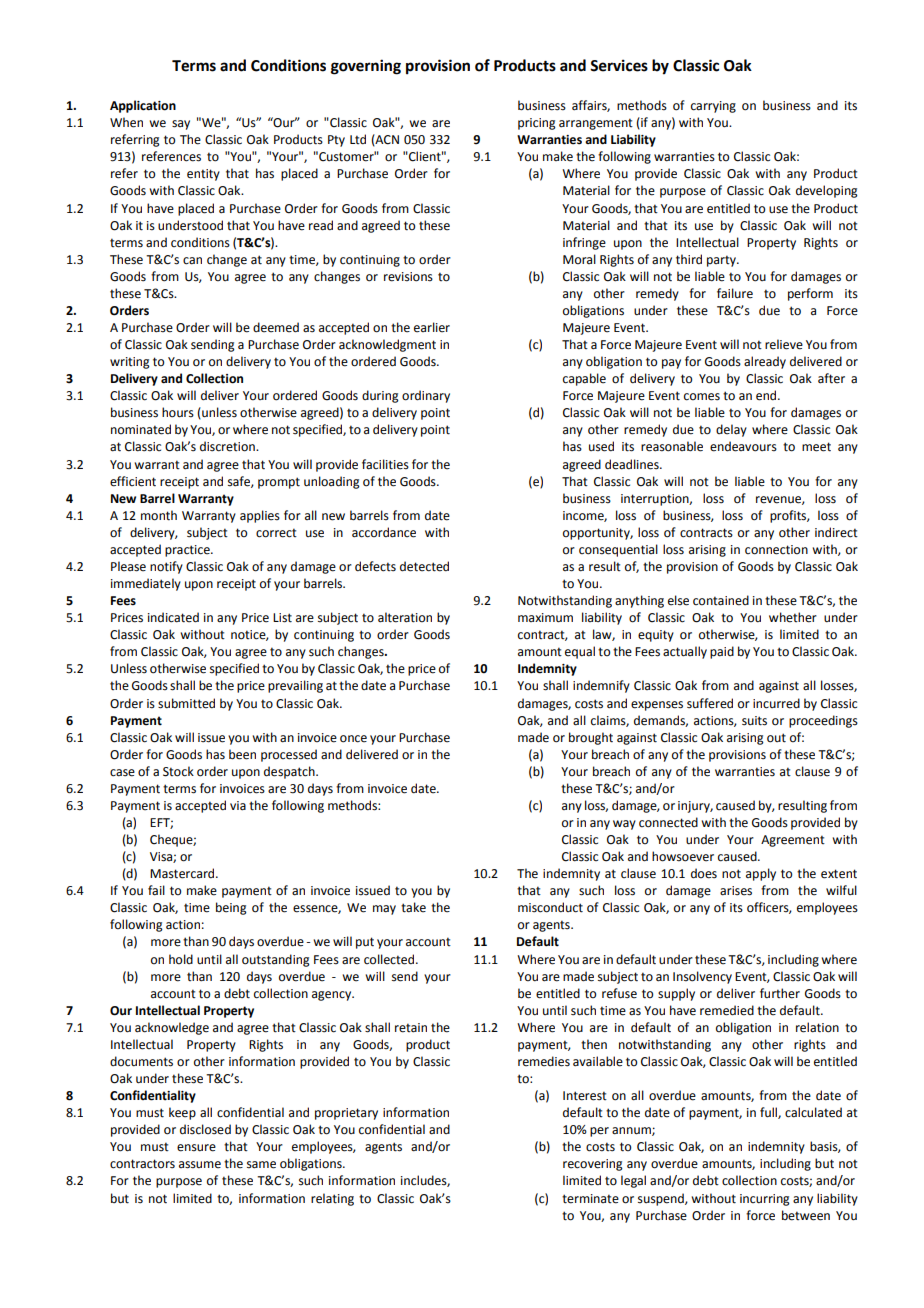 This screenshot has height=1308, width=924. What do you see at coordinates (200, 1165) in the screenshot?
I see `assume` at bounding box center [200, 1165].
